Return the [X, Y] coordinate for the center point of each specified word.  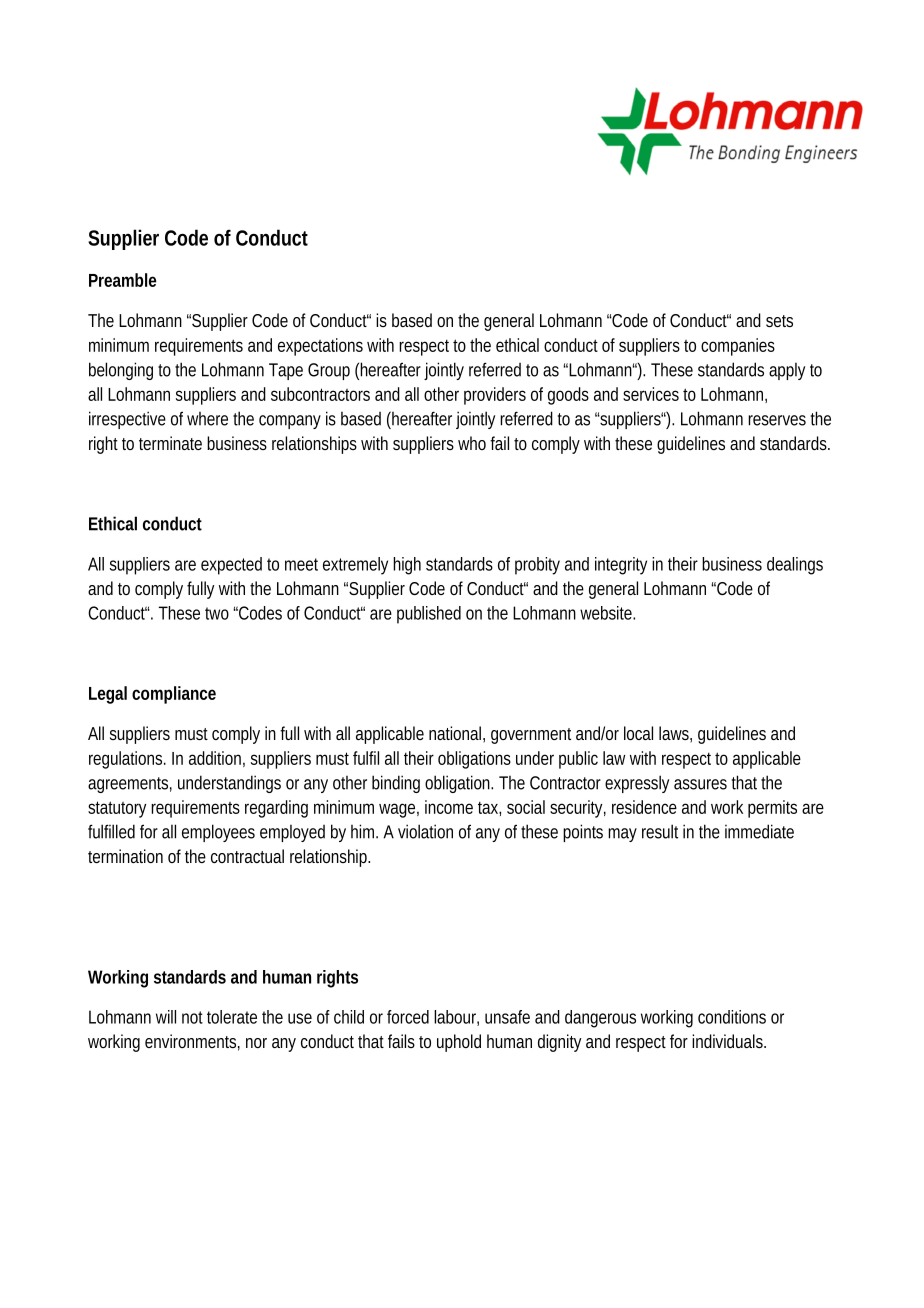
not [192, 1017]
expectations [320, 347]
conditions [732, 1017]
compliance [174, 695]
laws [675, 734]
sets [779, 321]
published [429, 615]
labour [456, 1018]
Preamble [123, 280]
